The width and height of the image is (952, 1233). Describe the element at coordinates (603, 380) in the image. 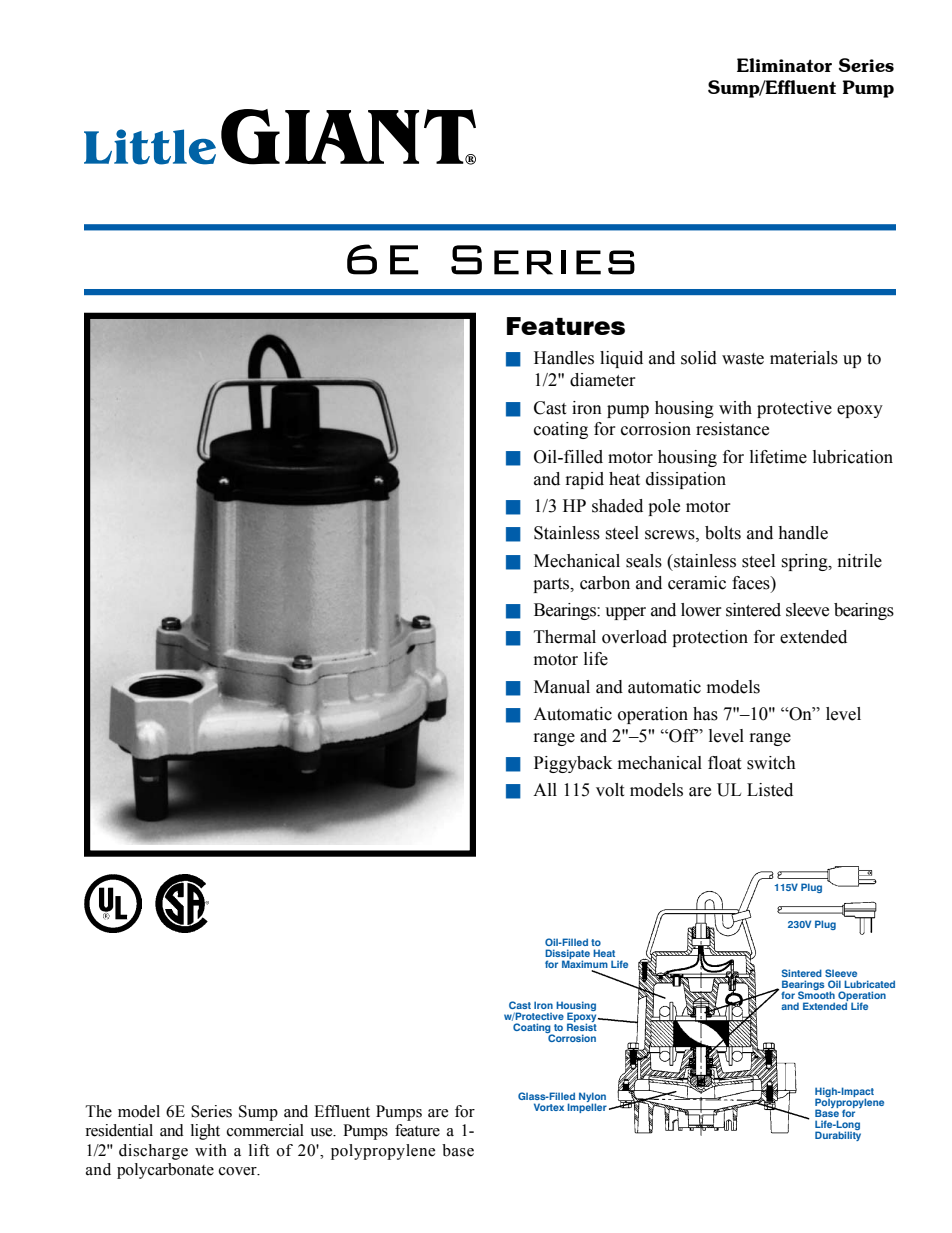

I see `diameter` at that location.
